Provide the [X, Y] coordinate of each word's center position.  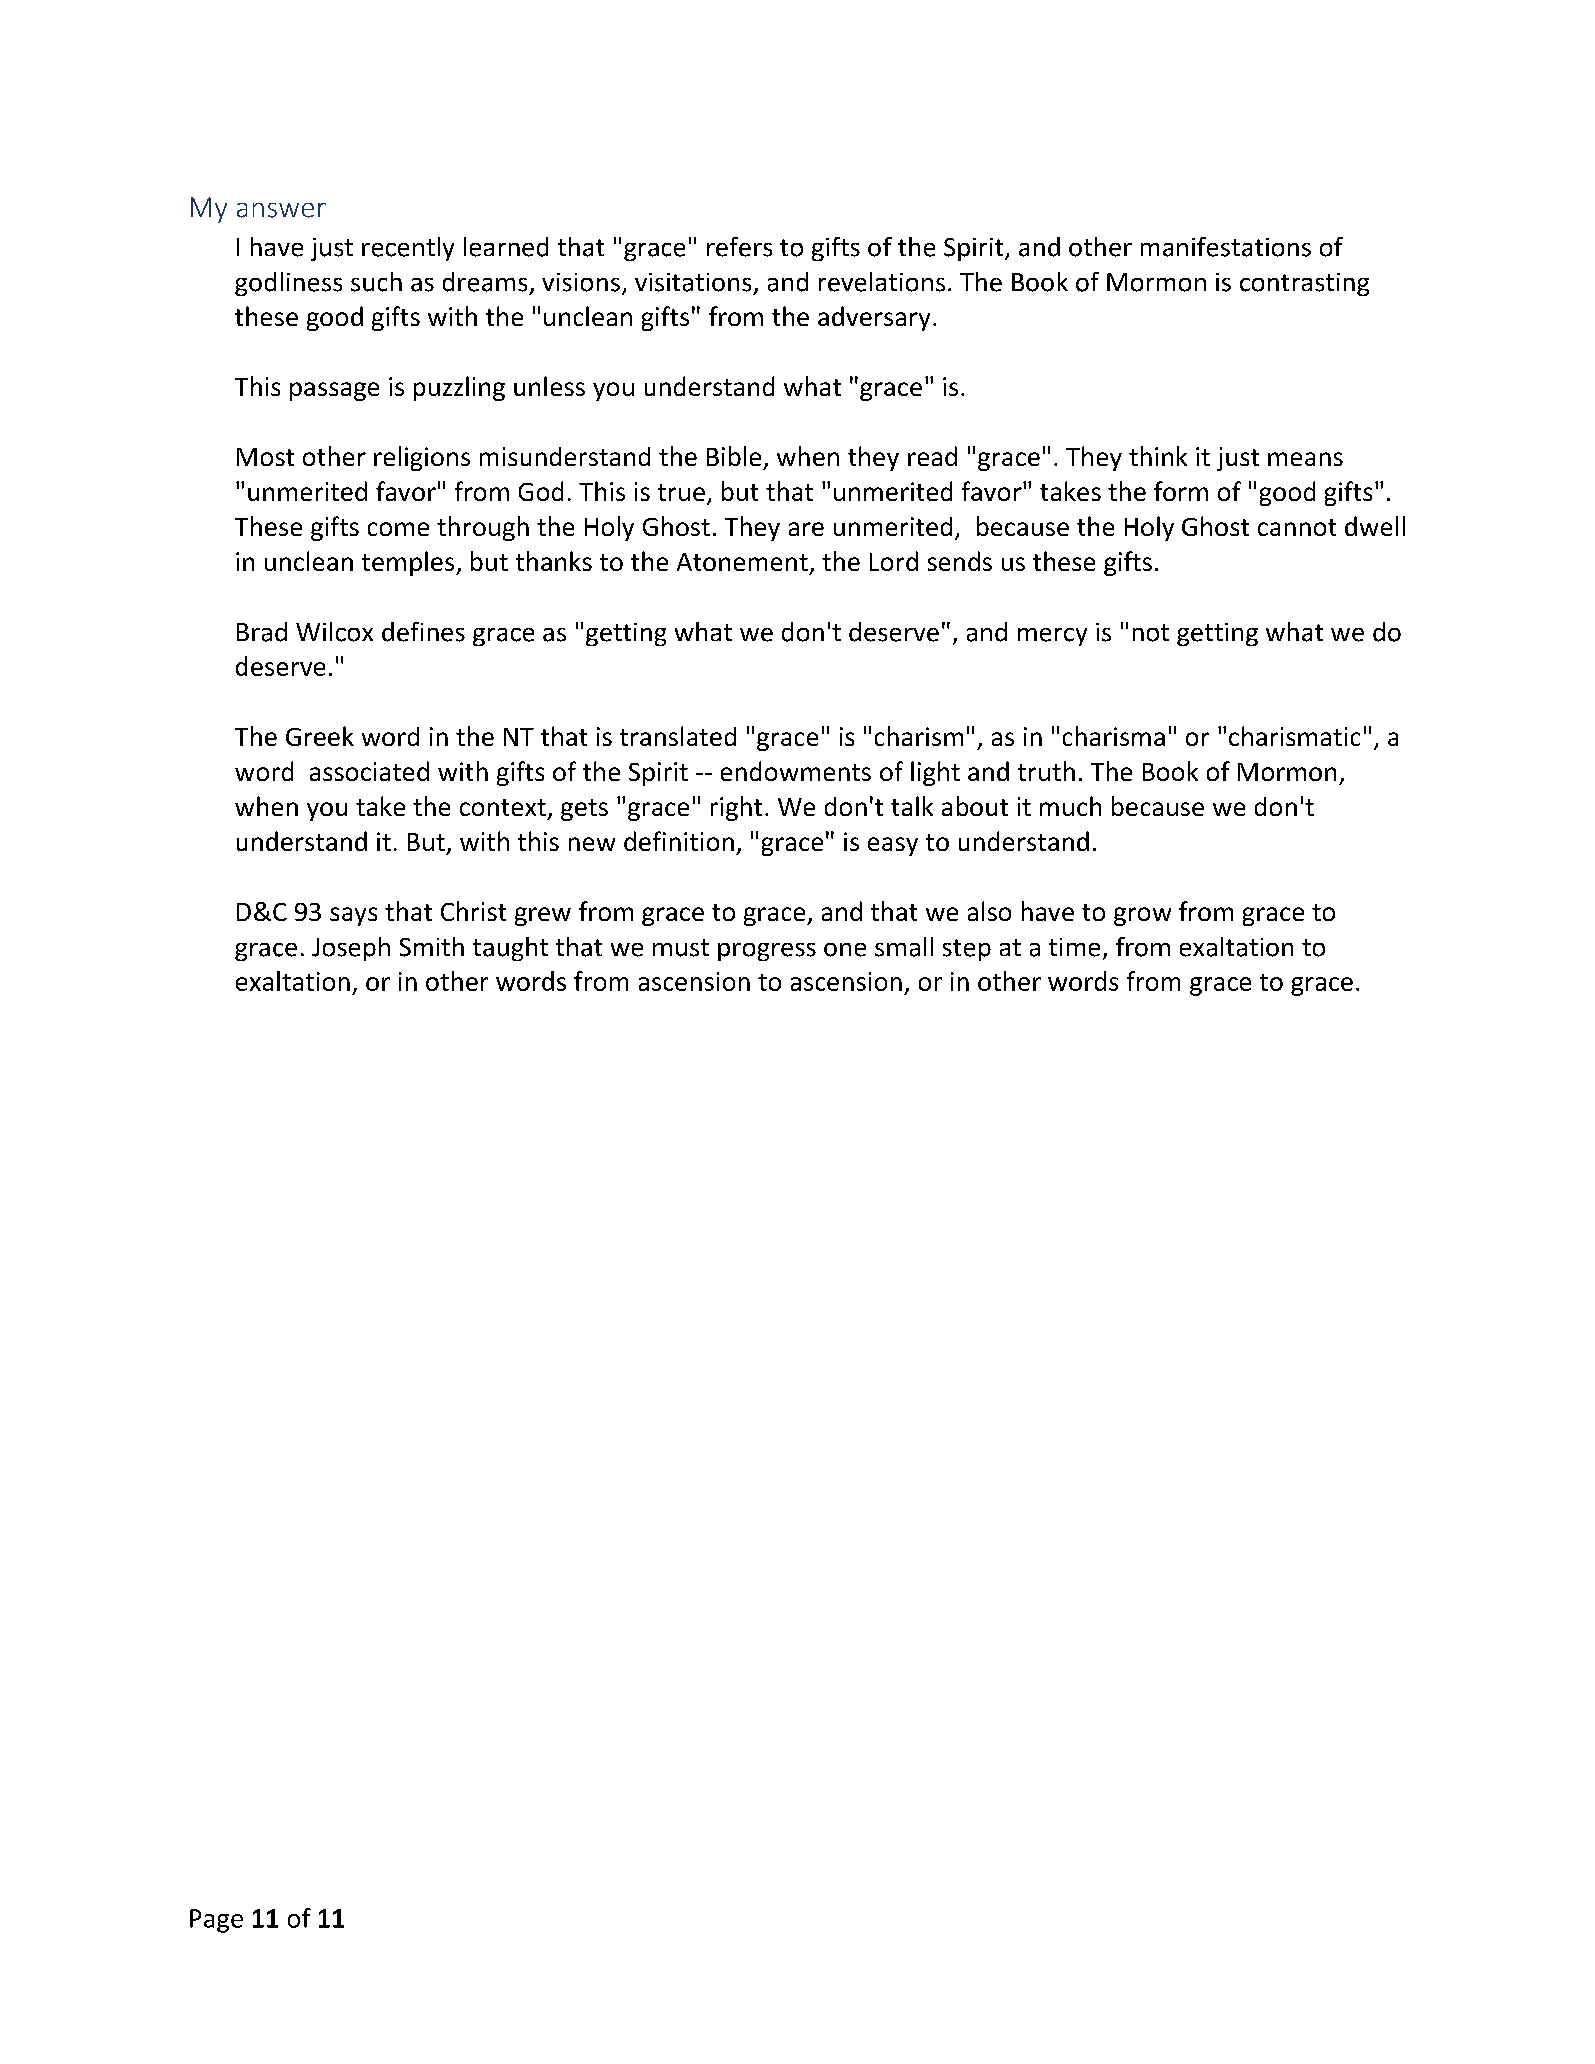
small [904, 947]
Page [216, 1921]
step [967, 950]
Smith [432, 947]
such [376, 282]
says [353, 916]
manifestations [1226, 247]
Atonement [742, 562]
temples [409, 563]
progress [767, 952]
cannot [1297, 527]
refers [739, 247]
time [1074, 947]
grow [1142, 916]
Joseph [351, 949]
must [681, 948]
